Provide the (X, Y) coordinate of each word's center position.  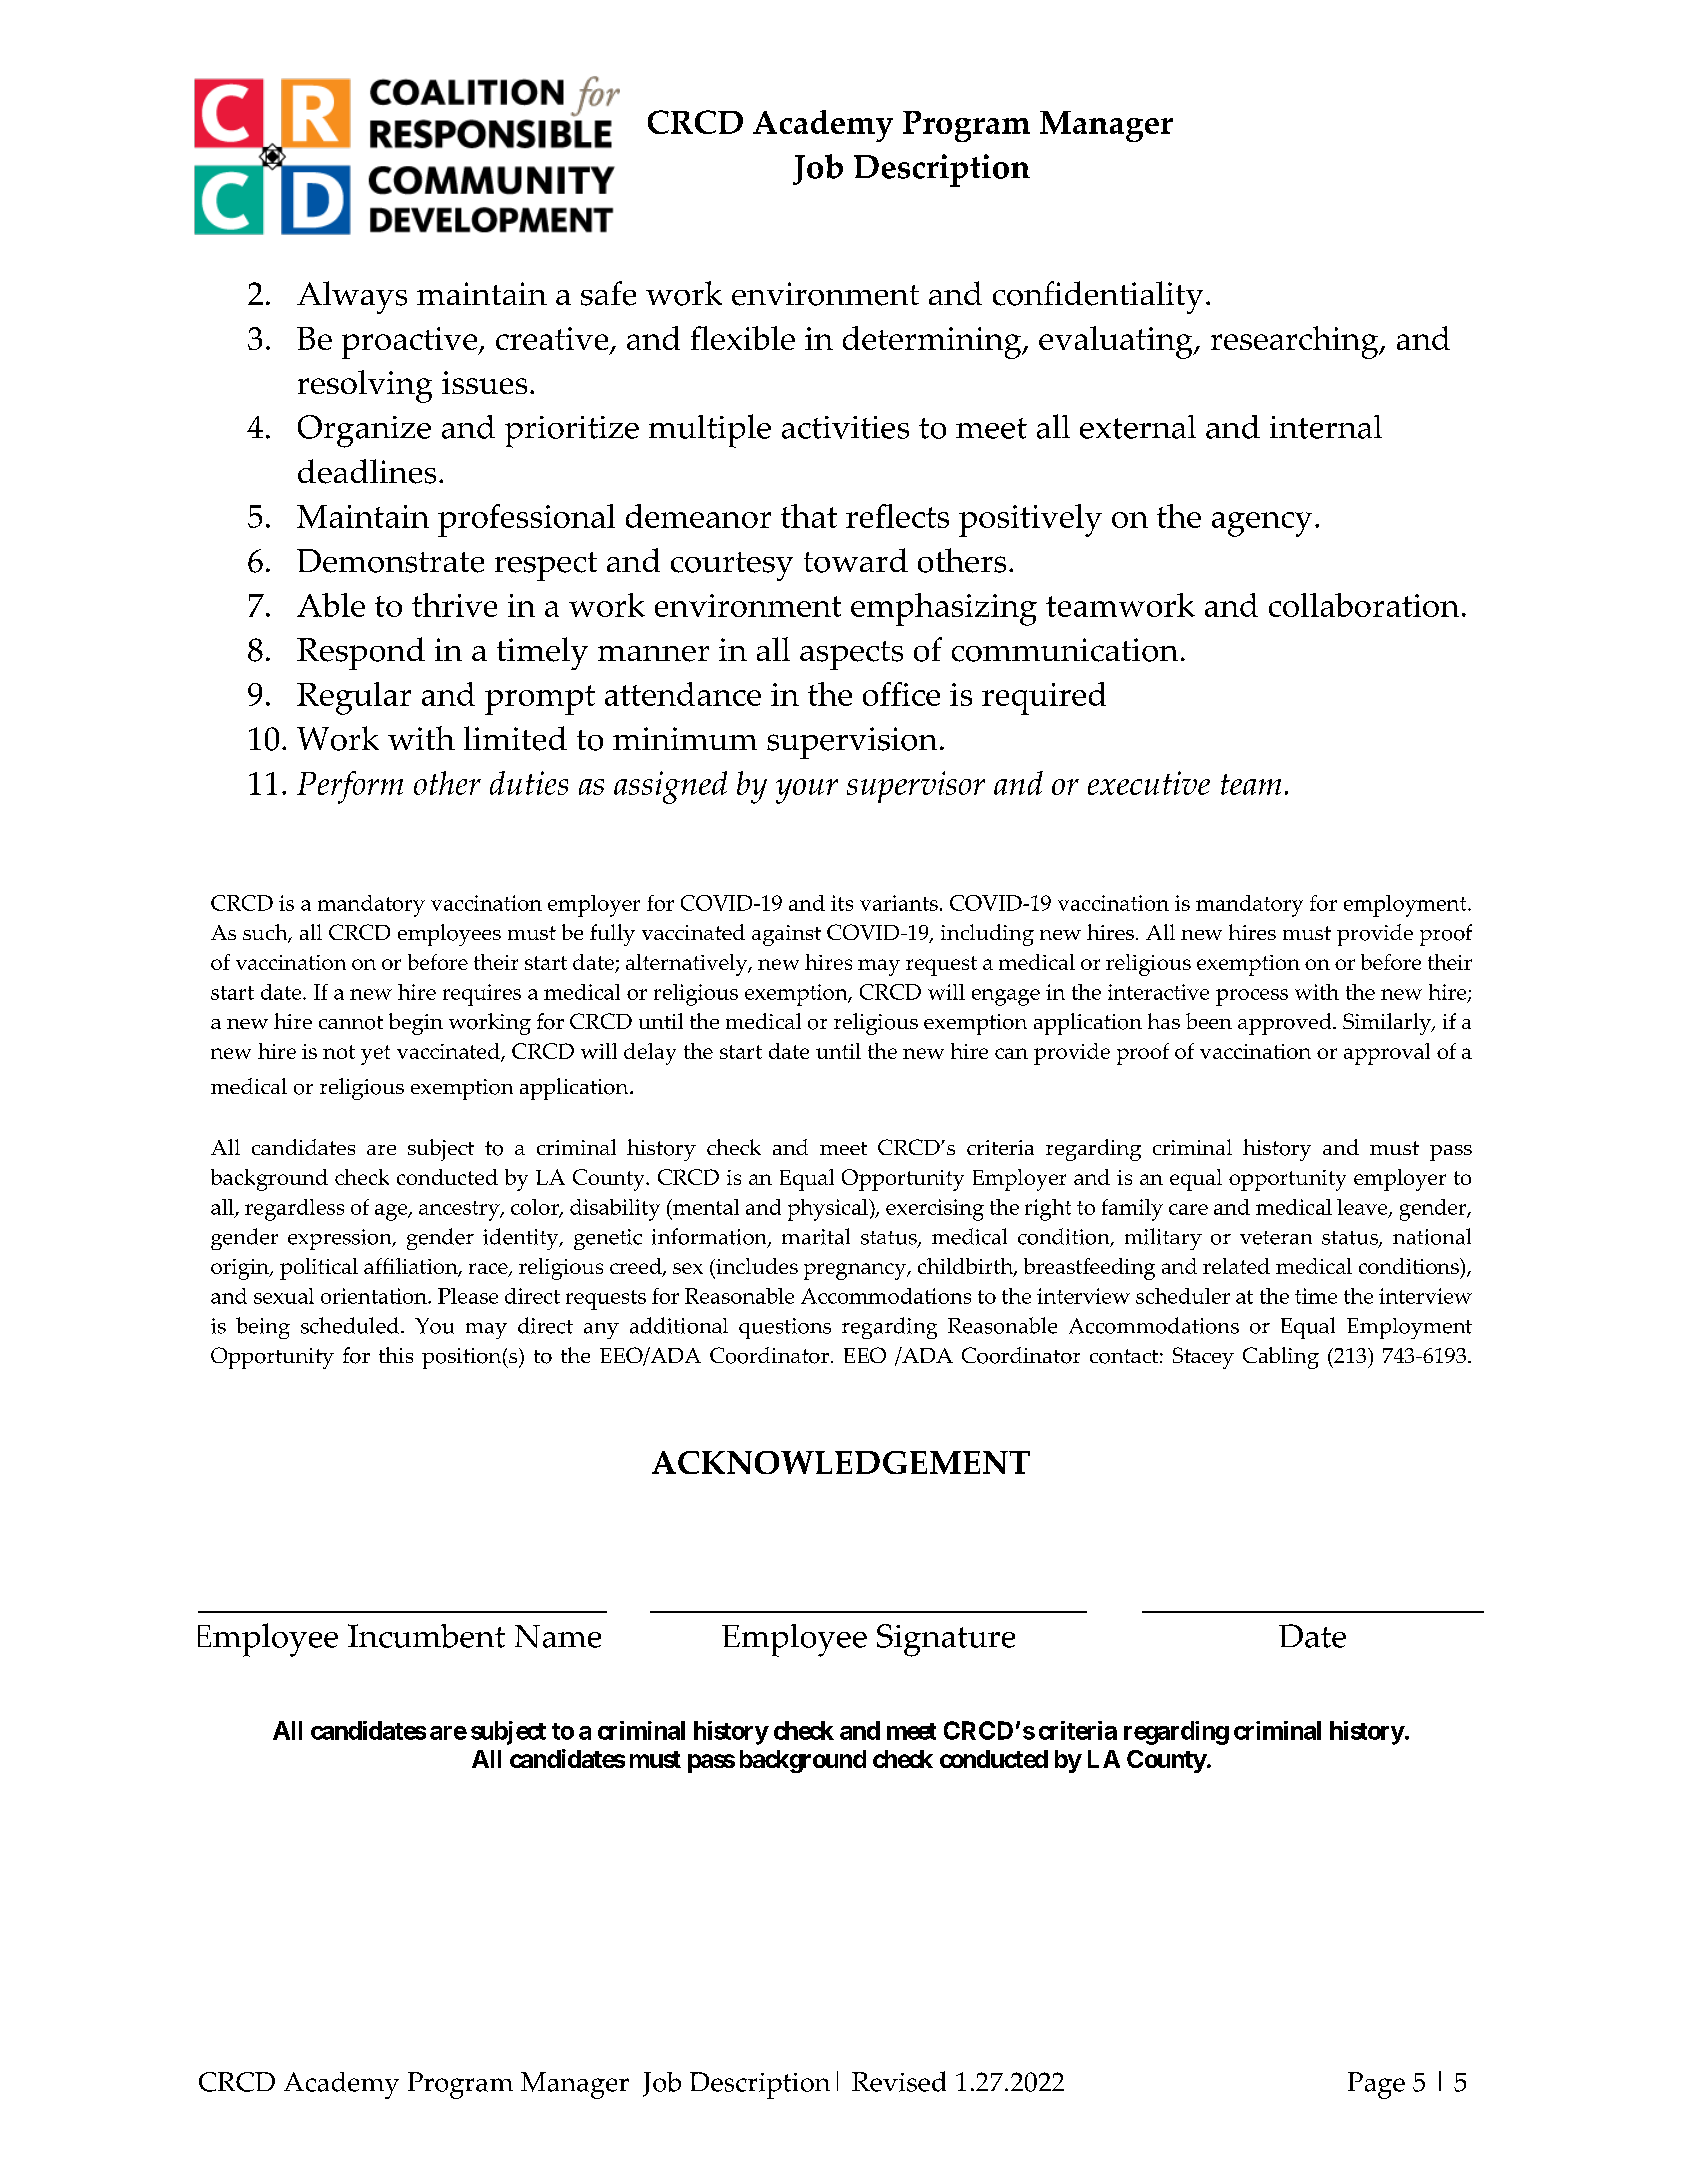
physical (829, 1210)
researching (1296, 342)
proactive (411, 343)
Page (1376, 2085)
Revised (899, 2081)
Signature (946, 1640)
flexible (743, 338)
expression (341, 1239)
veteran (1276, 1238)
